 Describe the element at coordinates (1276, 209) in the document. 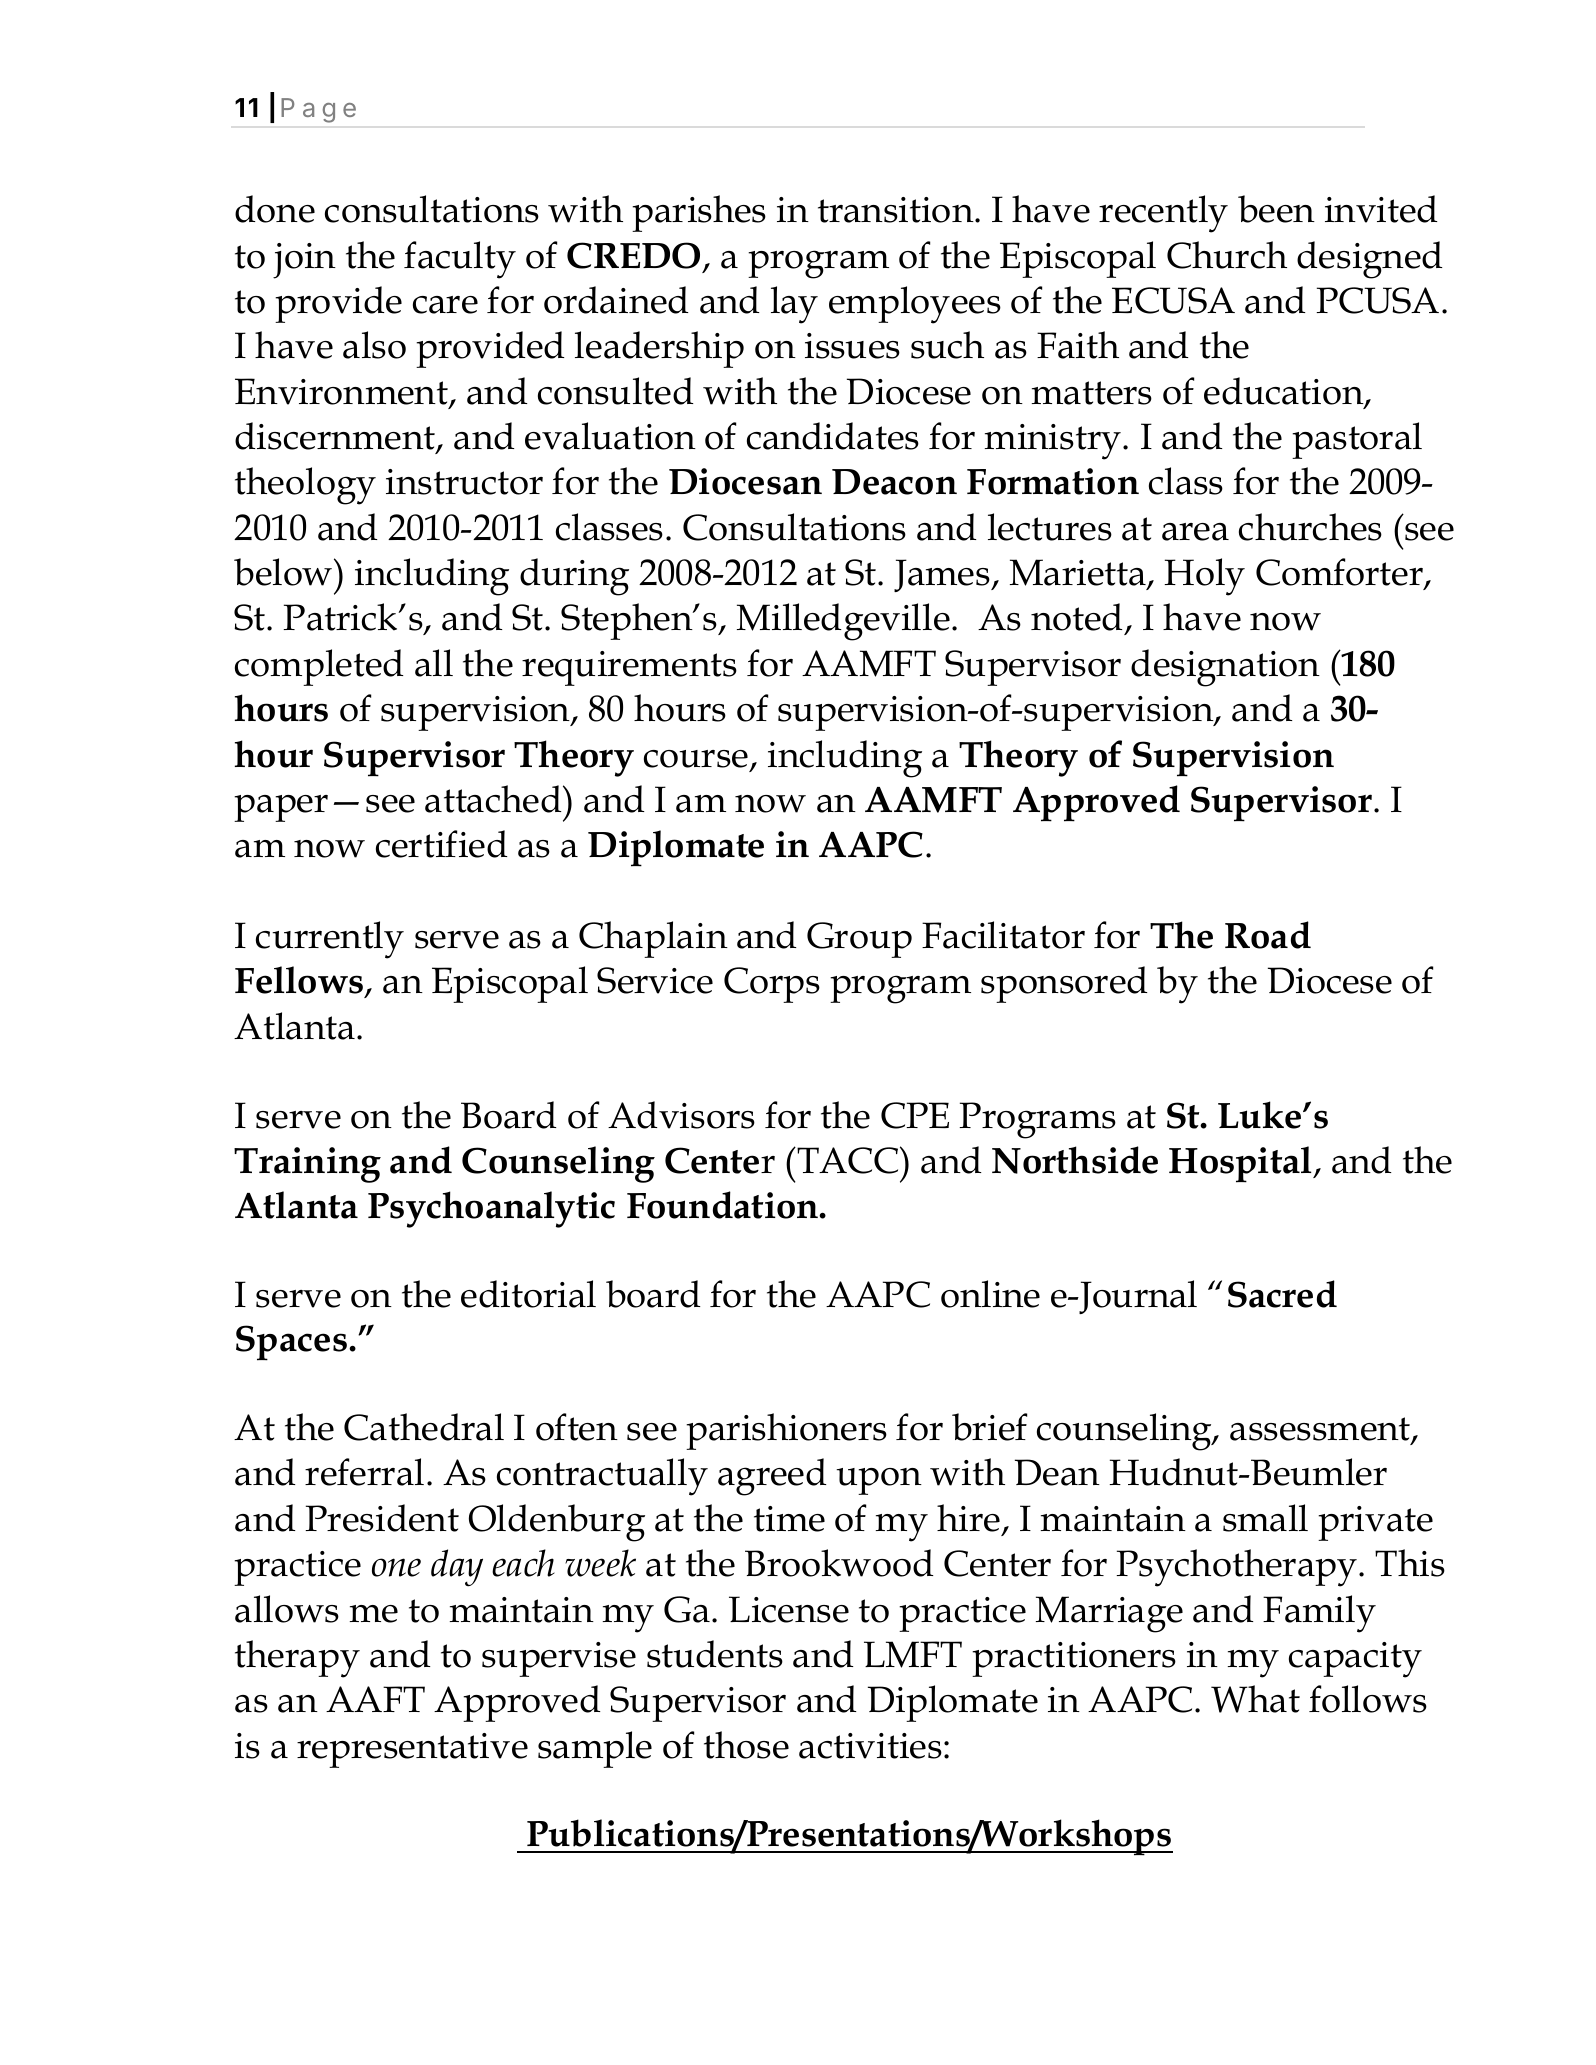

I see `been` at that location.
